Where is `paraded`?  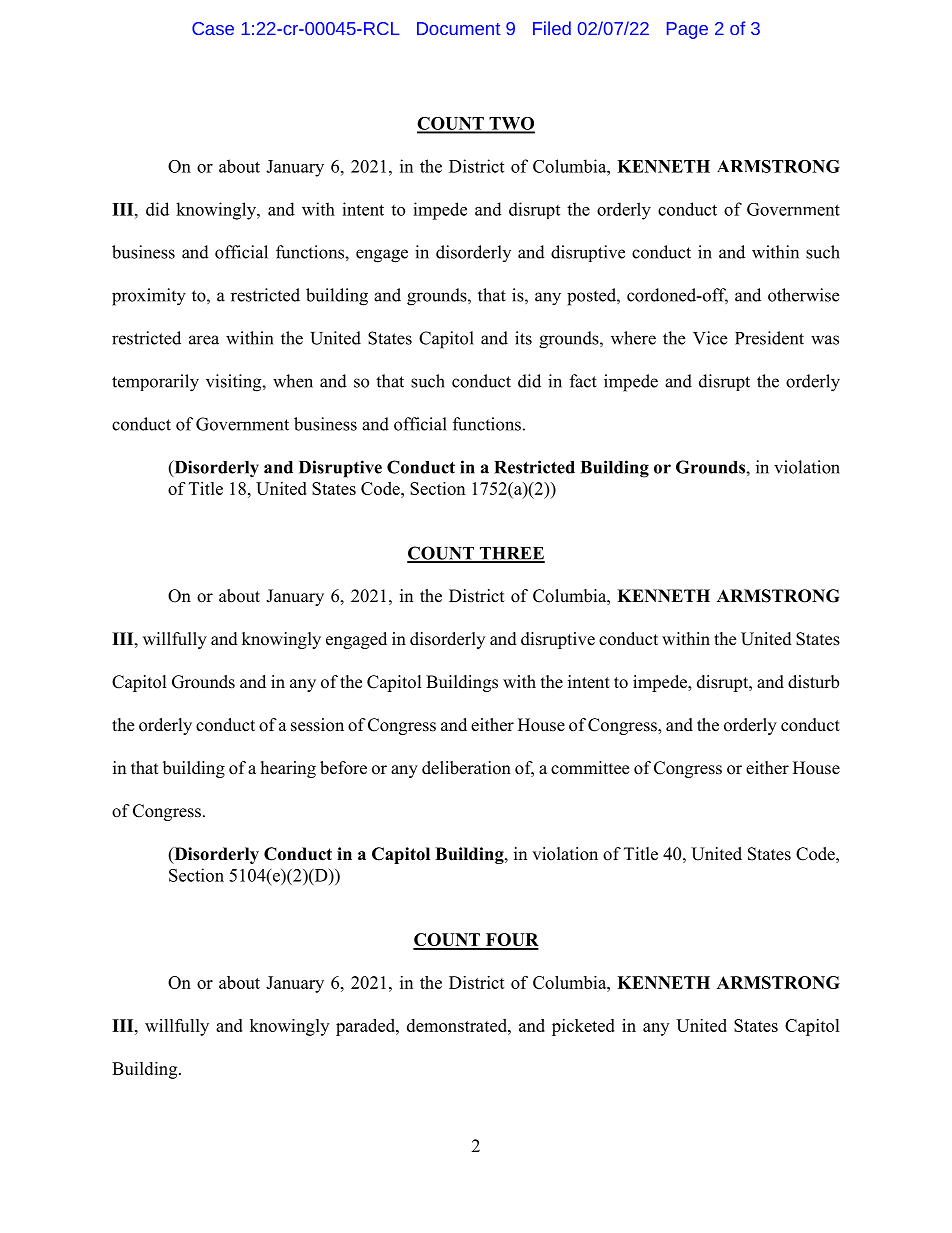 paraded is located at coordinates (366, 1027).
